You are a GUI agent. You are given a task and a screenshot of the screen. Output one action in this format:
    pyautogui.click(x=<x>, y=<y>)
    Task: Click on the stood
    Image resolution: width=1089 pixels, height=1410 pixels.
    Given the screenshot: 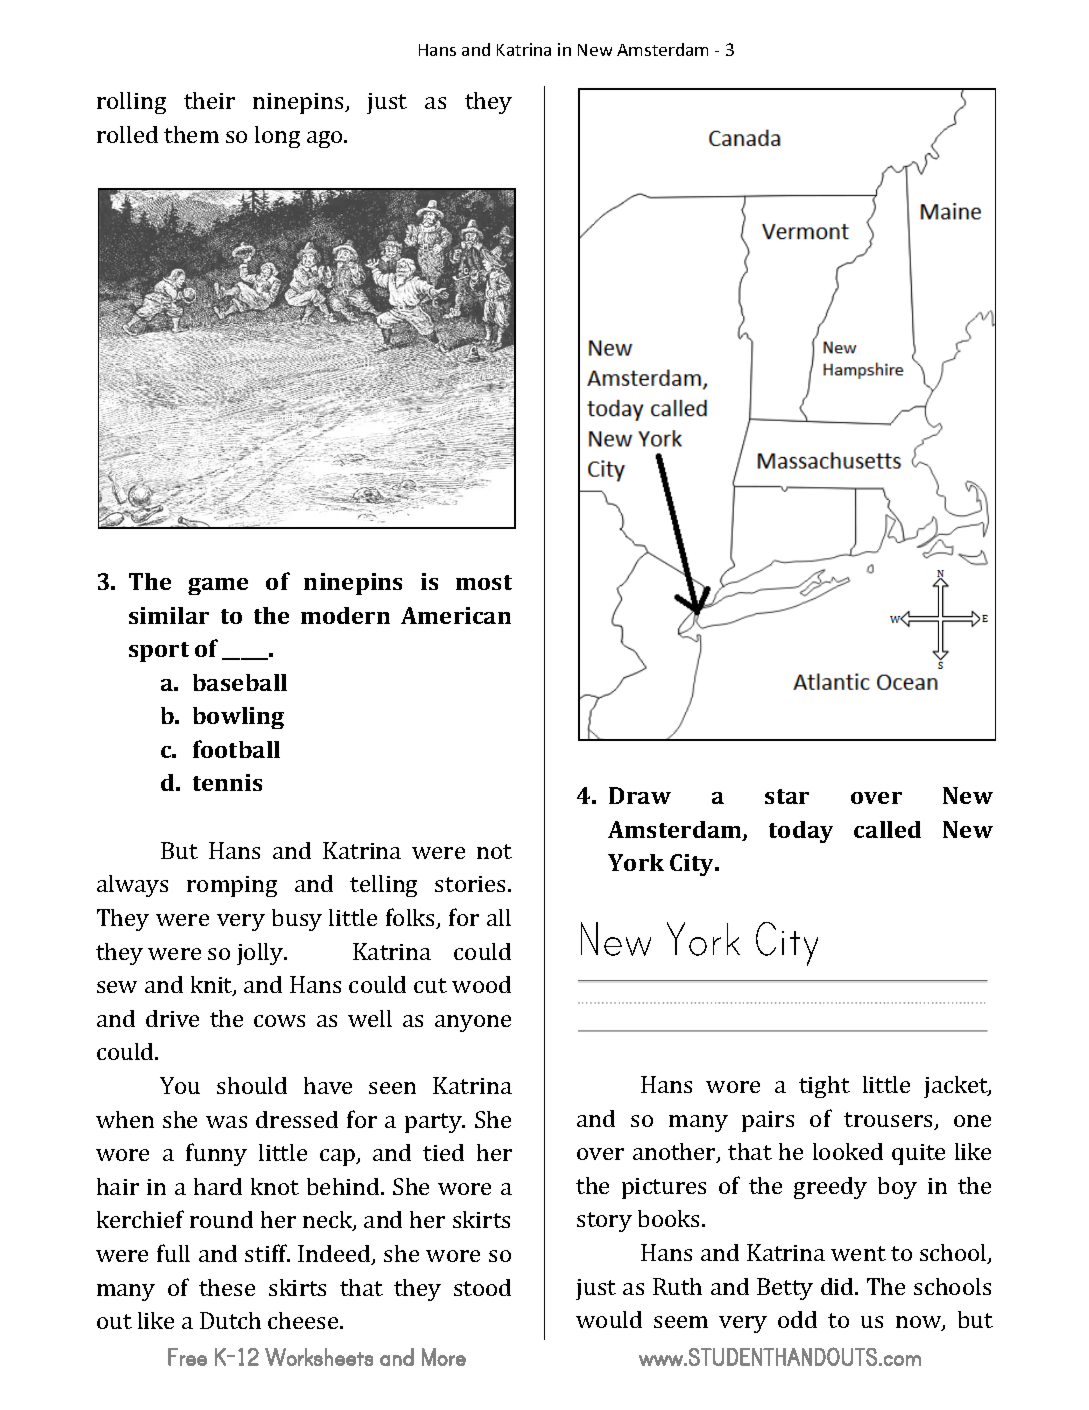 What is the action you would take?
    pyautogui.click(x=482, y=1287)
